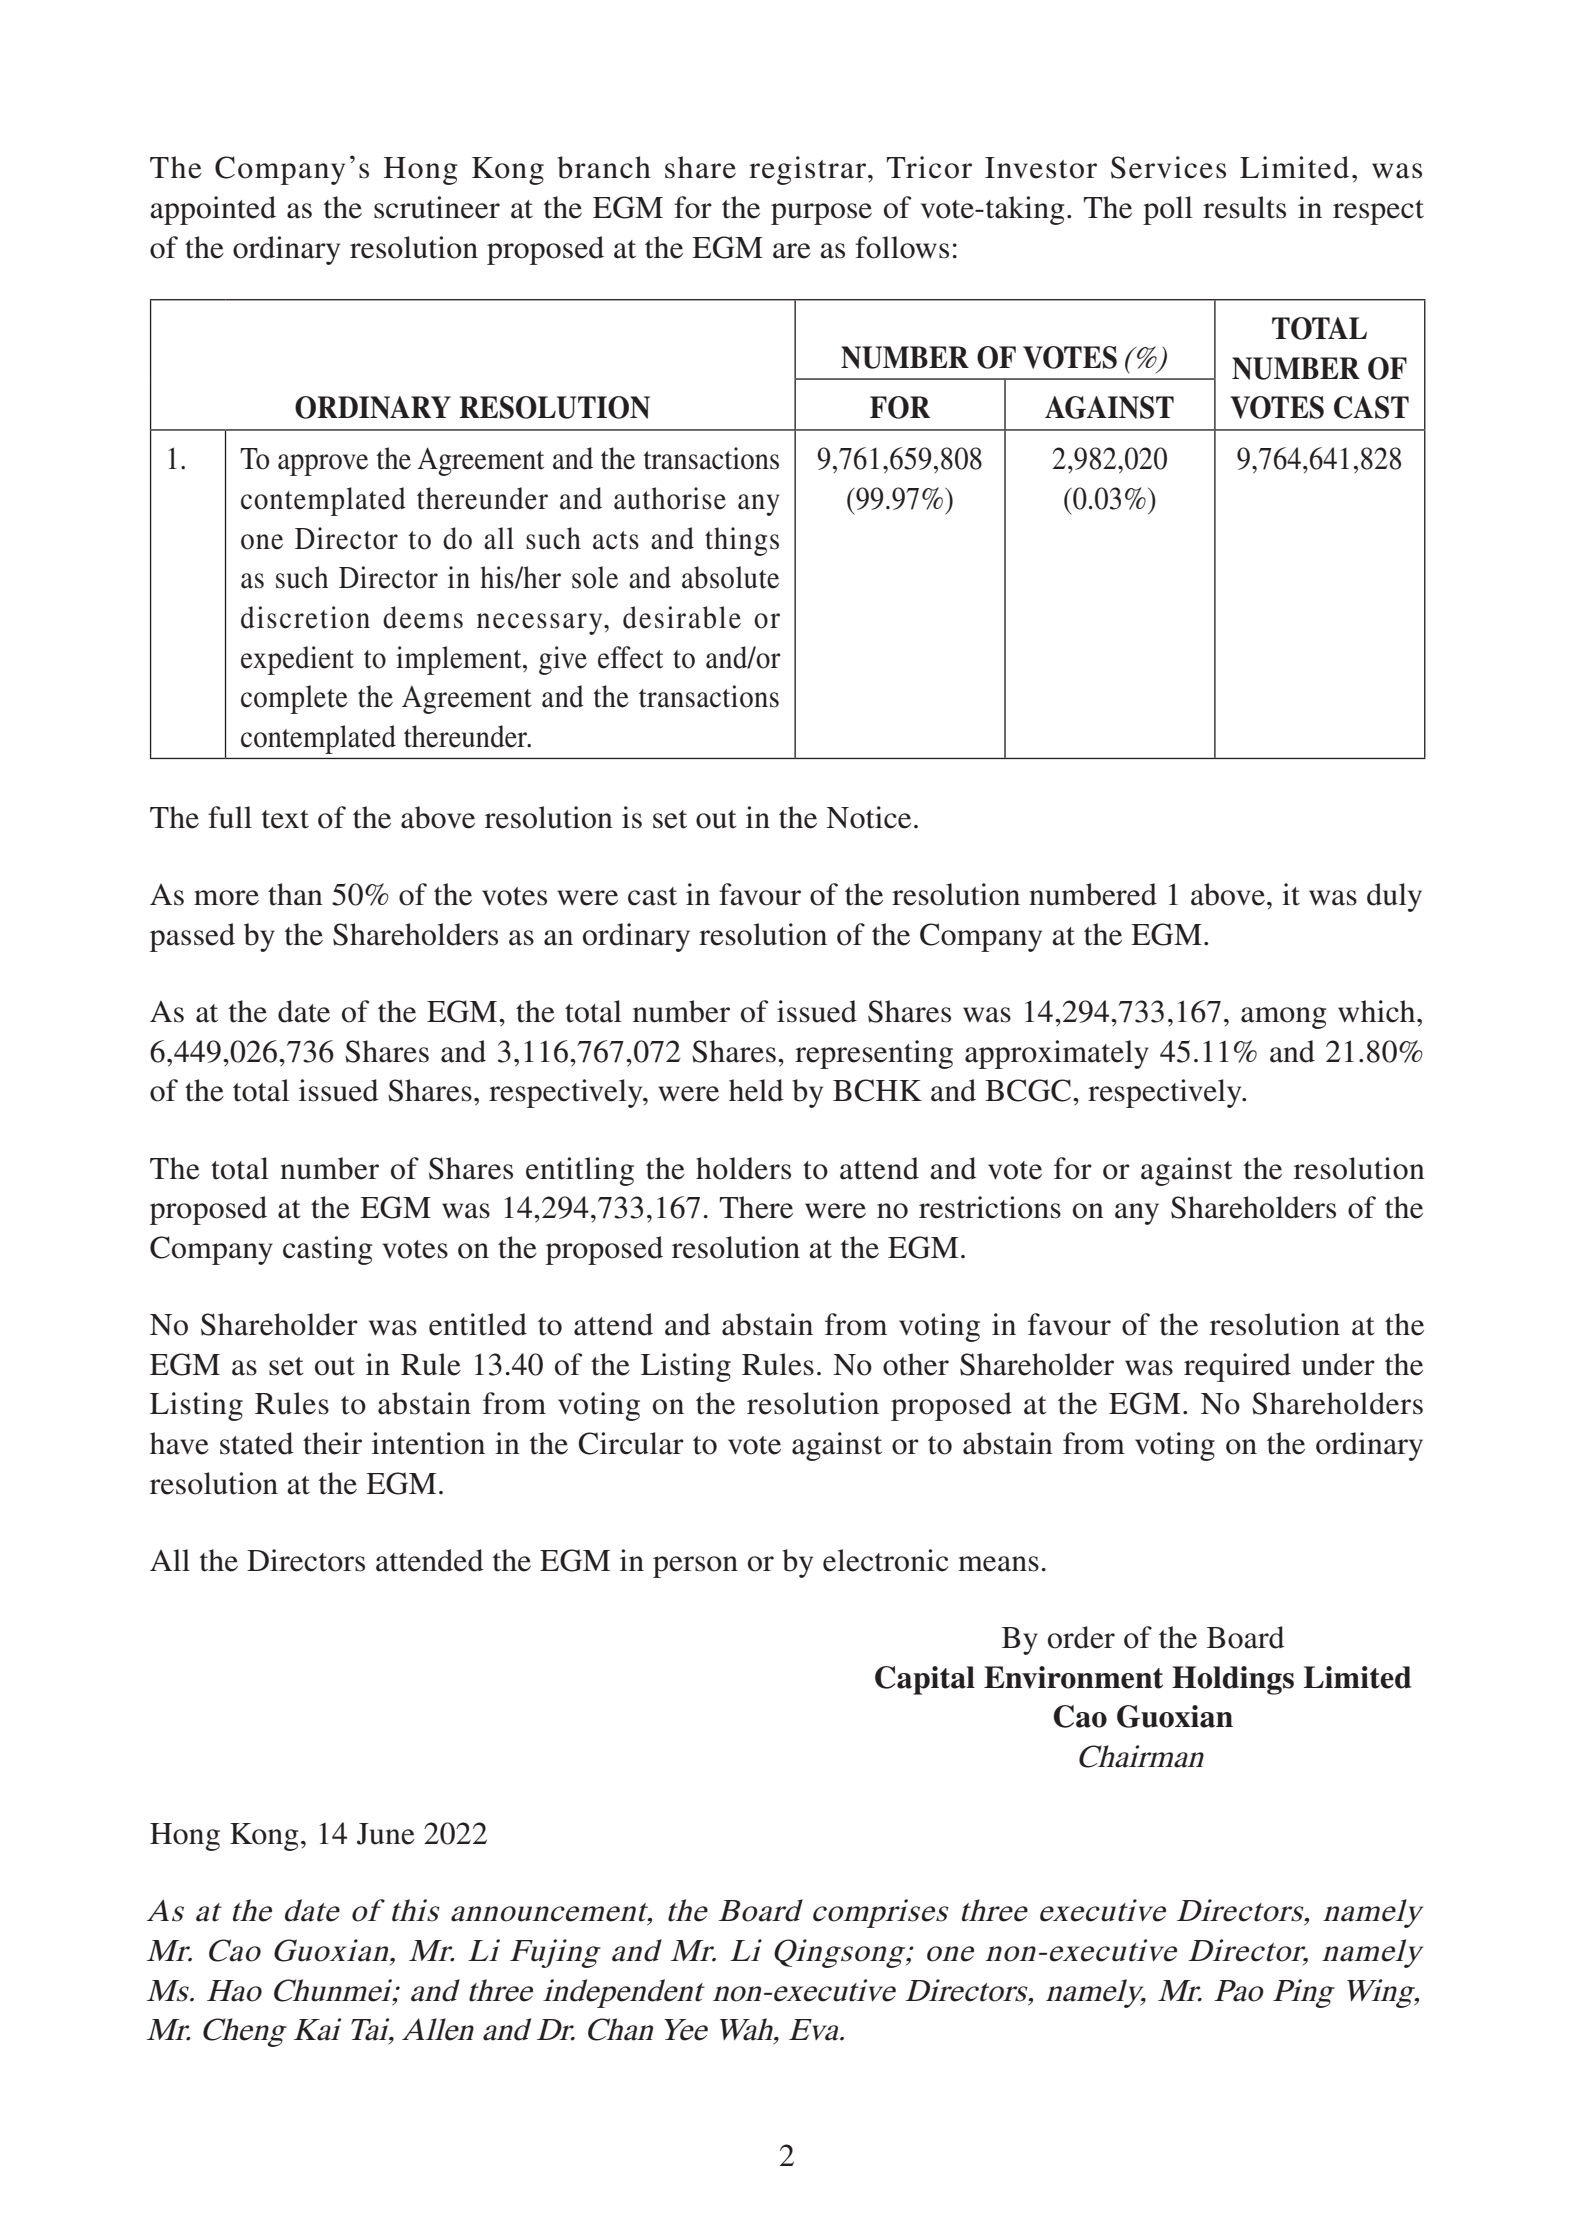 The width and height of the page is (1574, 2226). Describe the element at coordinates (821, 214) in the page. I see `purpose` at that location.
